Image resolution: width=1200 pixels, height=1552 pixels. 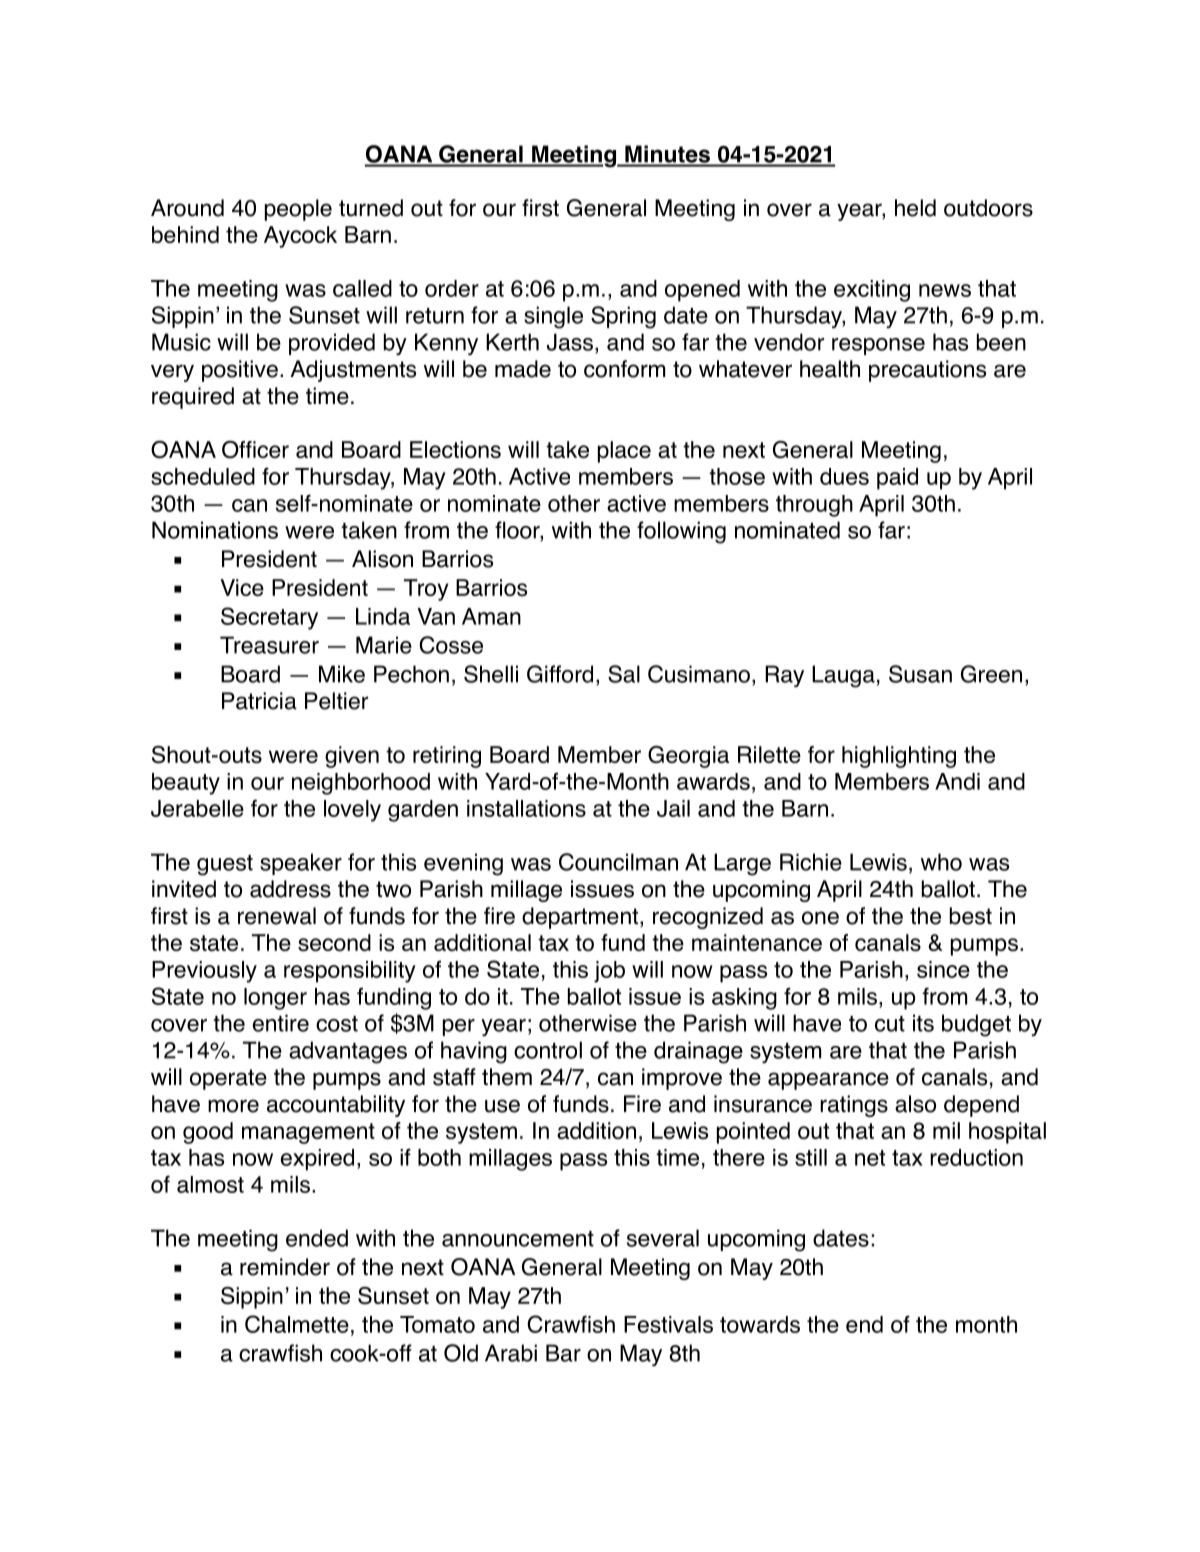 What do you see at coordinates (915, 208) in the screenshot?
I see `held` at bounding box center [915, 208].
